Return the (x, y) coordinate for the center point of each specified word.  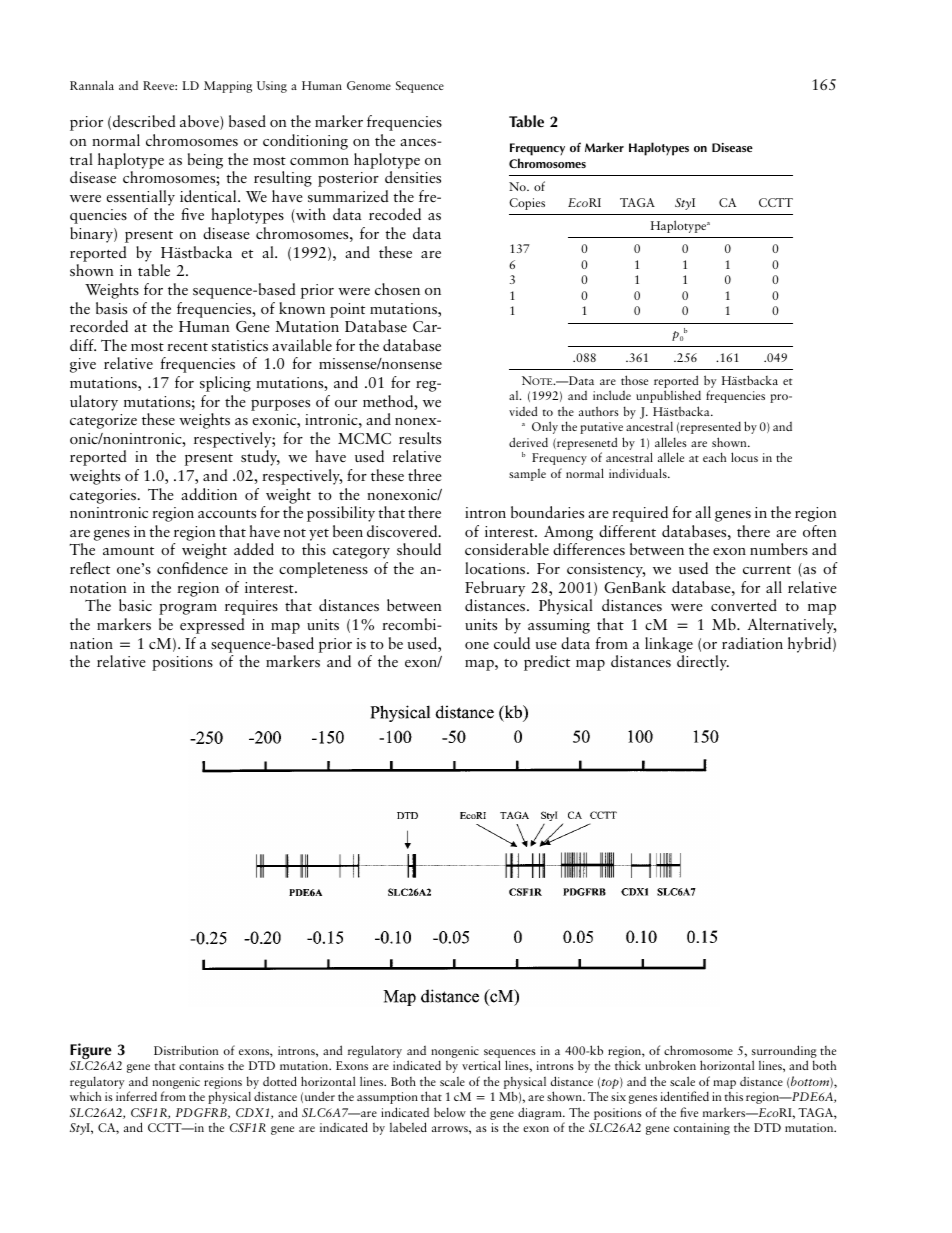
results (420, 438)
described (144, 121)
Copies (527, 204)
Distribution (186, 1050)
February (495, 589)
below (450, 1112)
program (188, 609)
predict (547, 663)
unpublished (668, 396)
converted (744, 605)
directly (703, 663)
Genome (369, 85)
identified (684, 1096)
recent (187, 347)
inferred (136, 1096)
